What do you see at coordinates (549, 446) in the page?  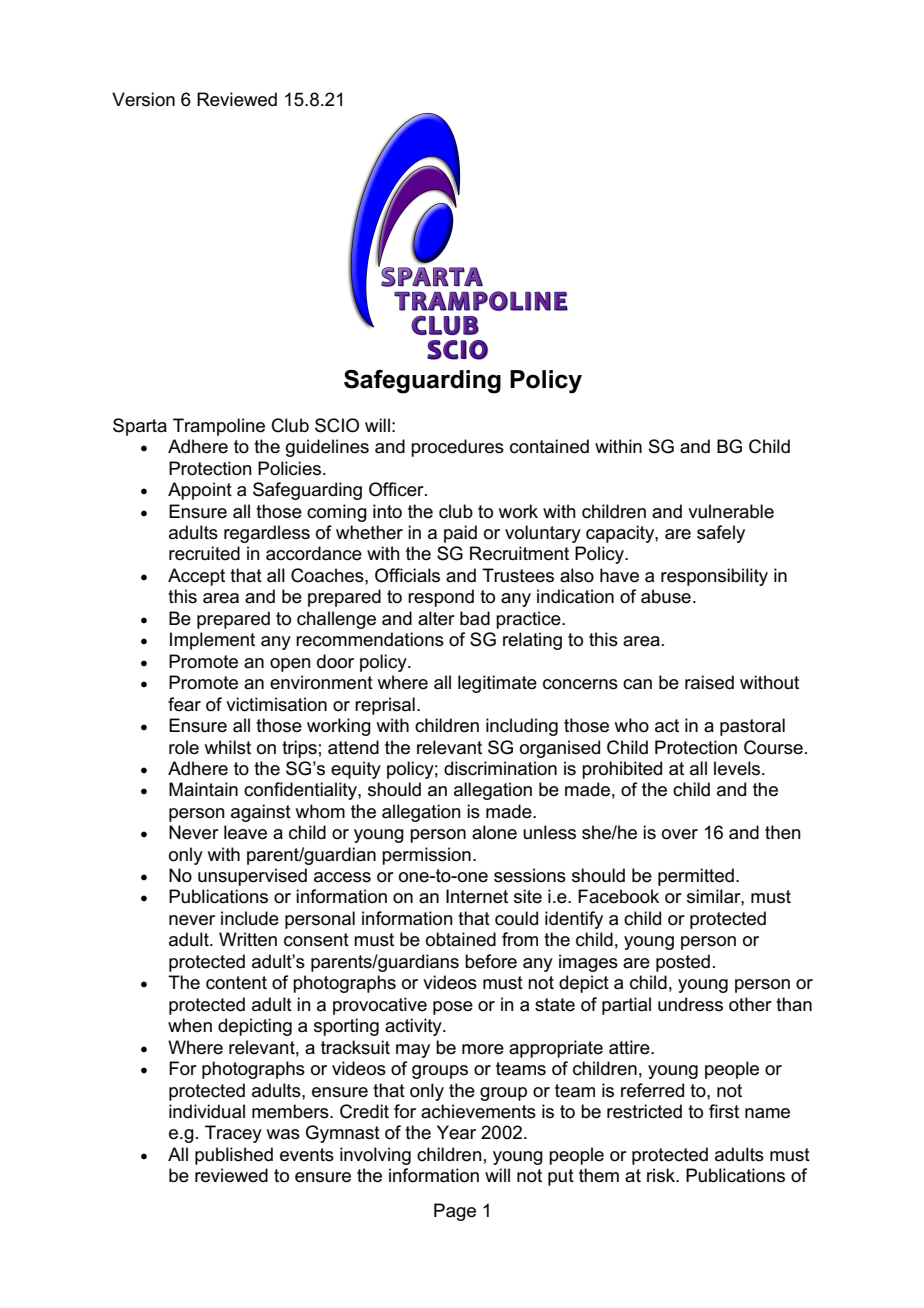 I see `contained` at bounding box center [549, 446].
